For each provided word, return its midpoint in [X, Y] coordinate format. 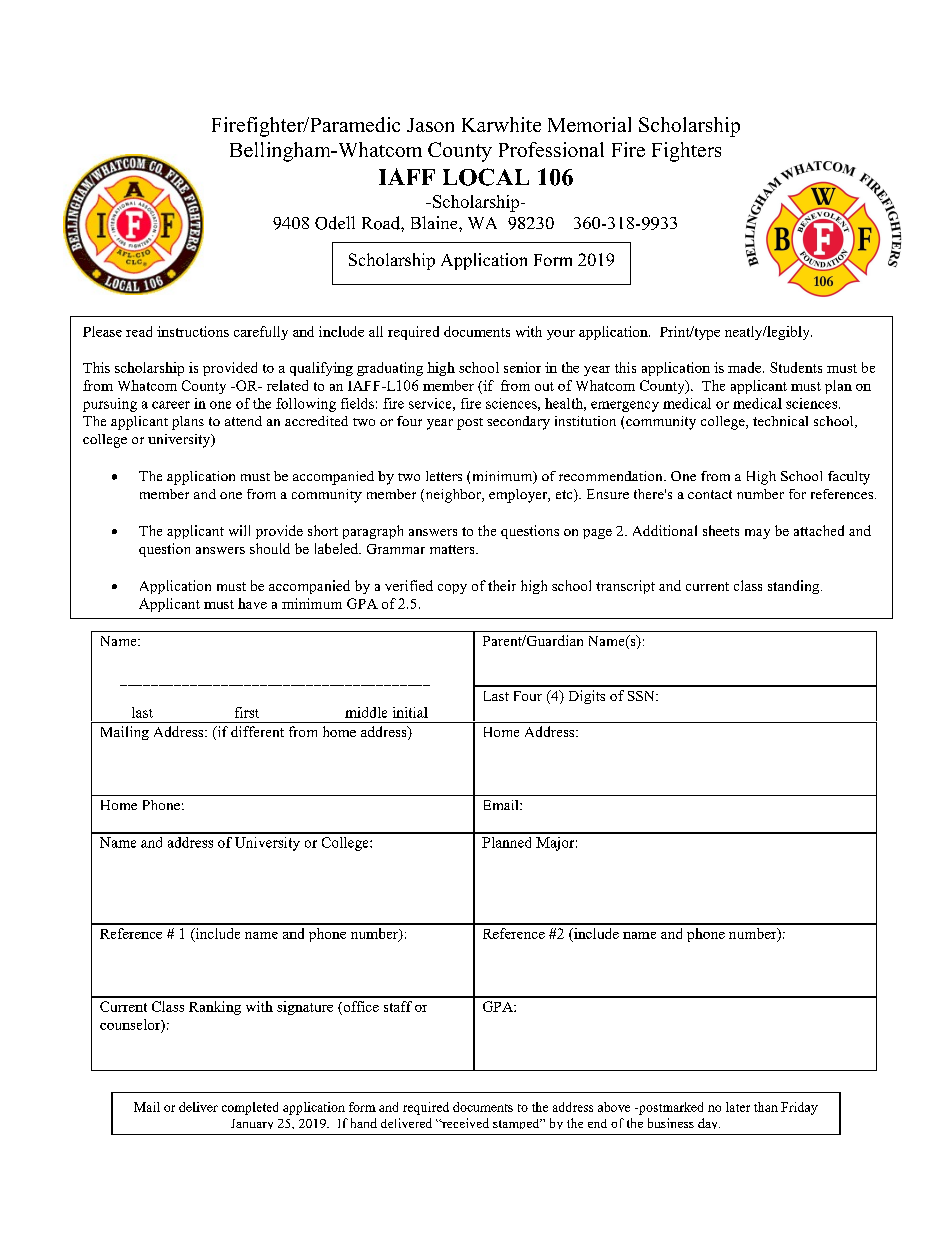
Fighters [686, 152]
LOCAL [486, 177]
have [252, 603]
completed [250, 1108]
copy [452, 589]
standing [795, 587]
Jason [430, 125]
